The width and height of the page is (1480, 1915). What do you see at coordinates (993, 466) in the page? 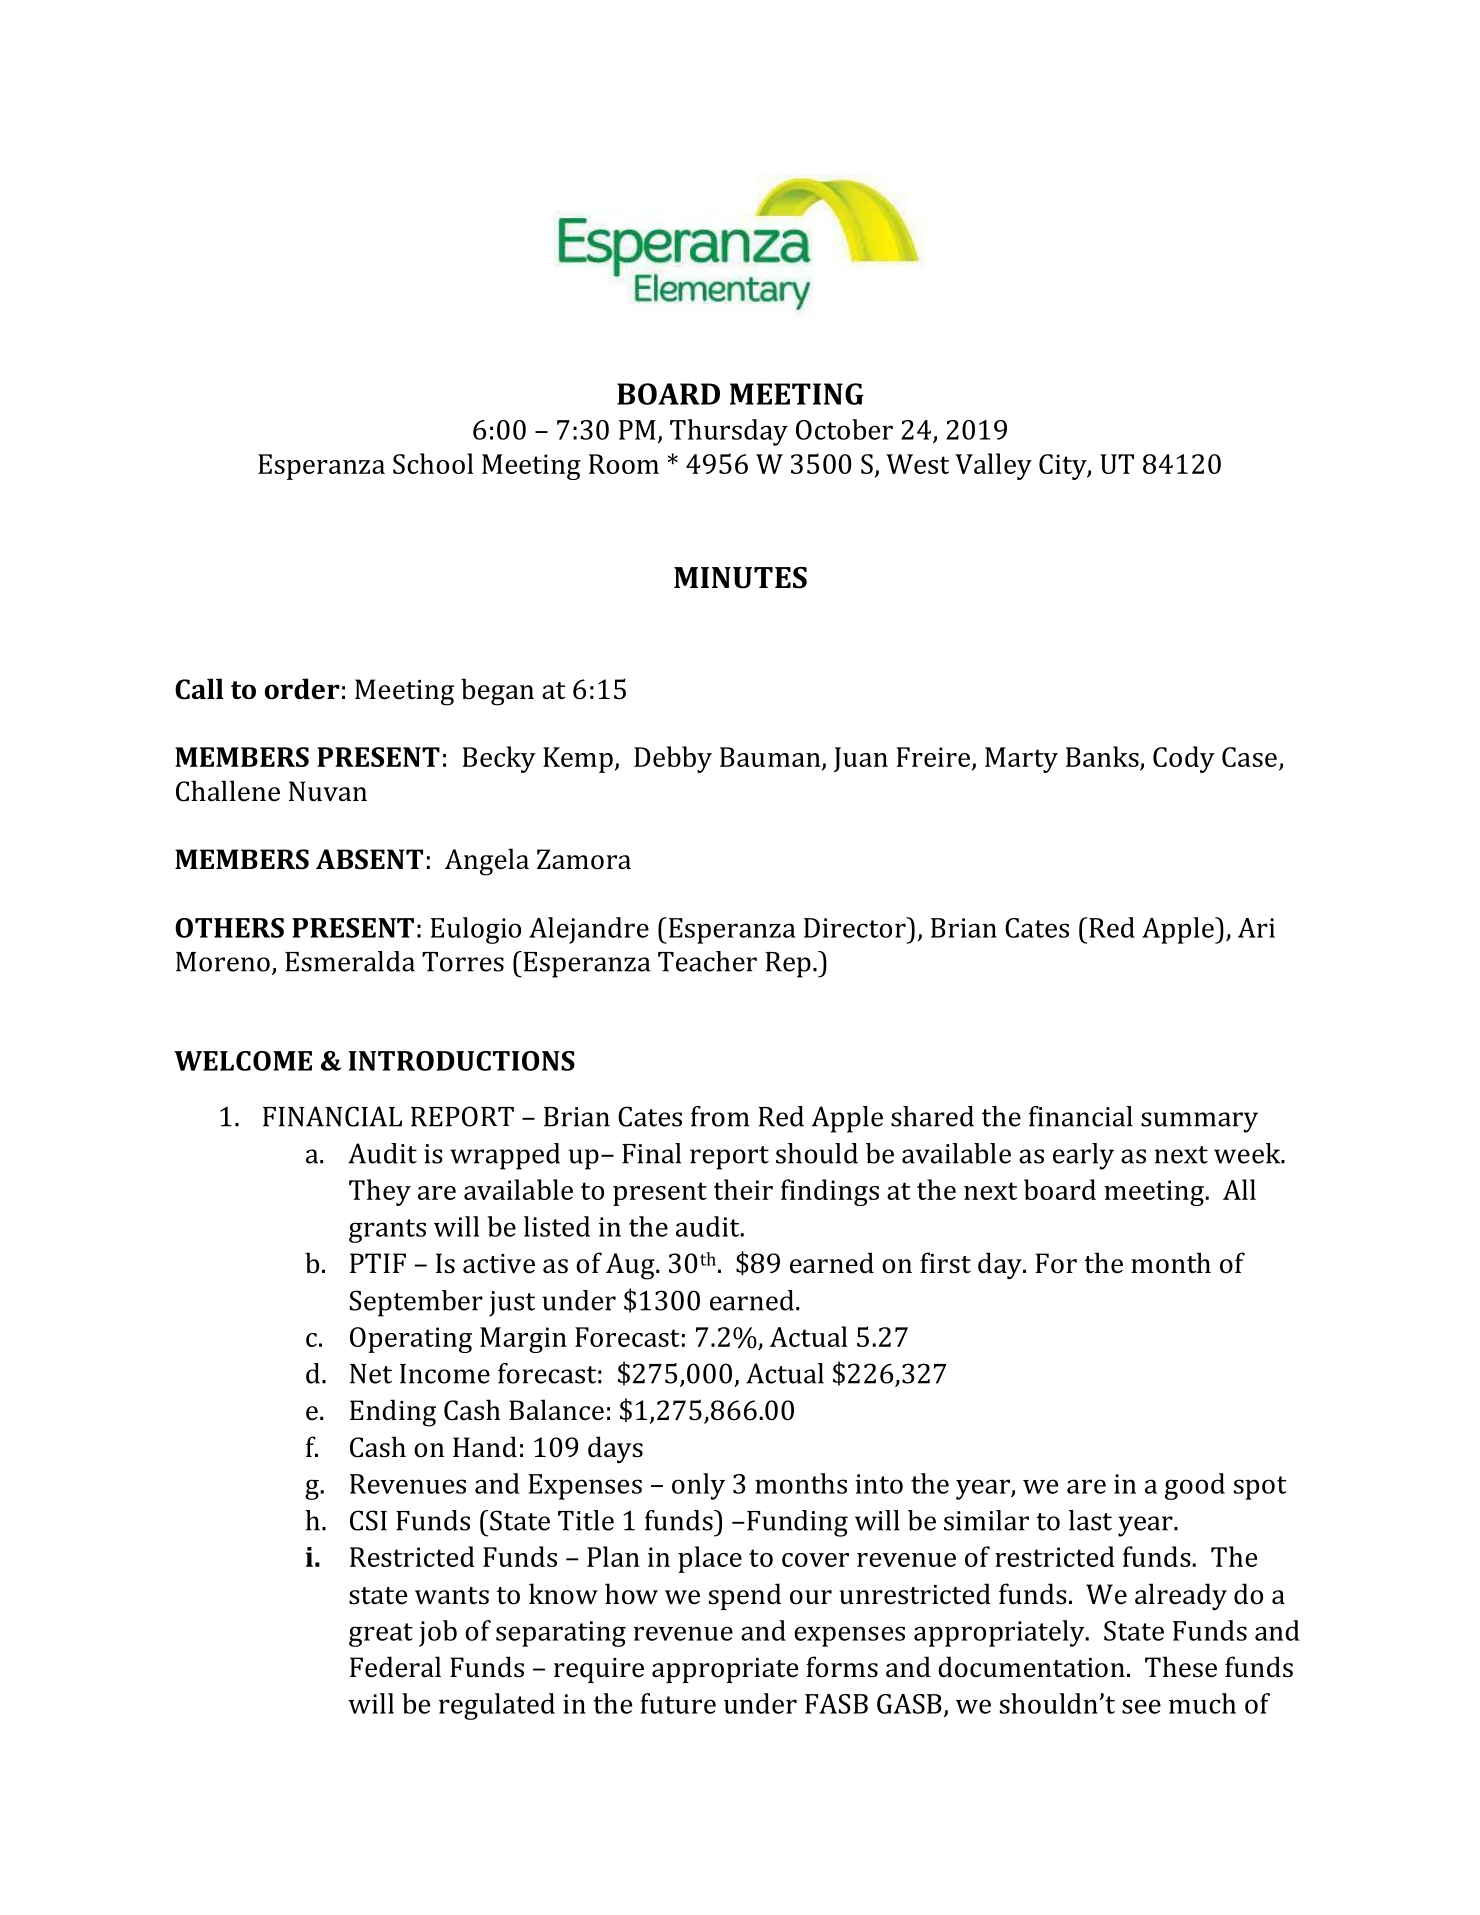
I see `Valley` at bounding box center [993, 466].
